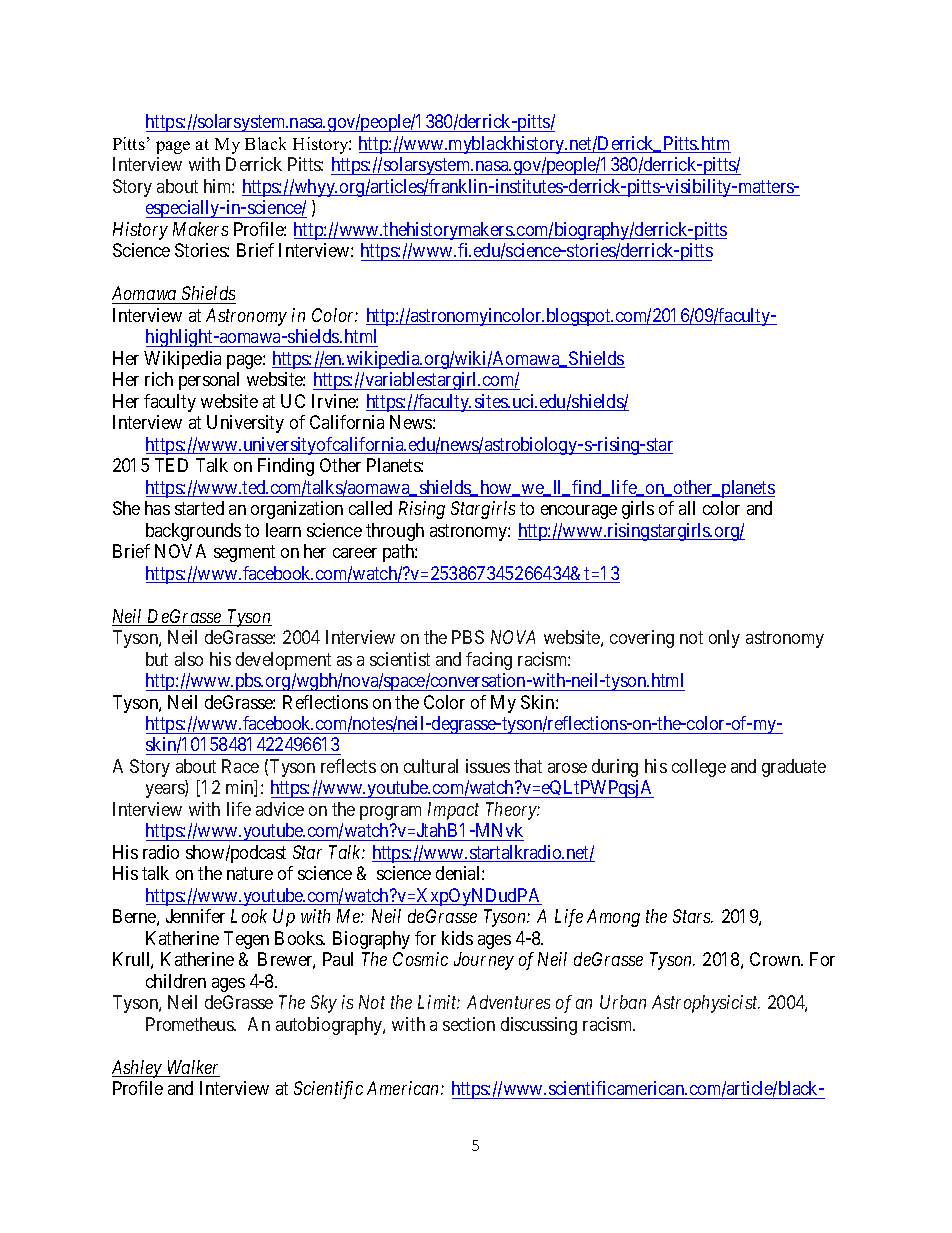 The height and width of the page is (1233, 952). What do you see at coordinates (189, 659) in the page?
I see `also` at bounding box center [189, 659].
